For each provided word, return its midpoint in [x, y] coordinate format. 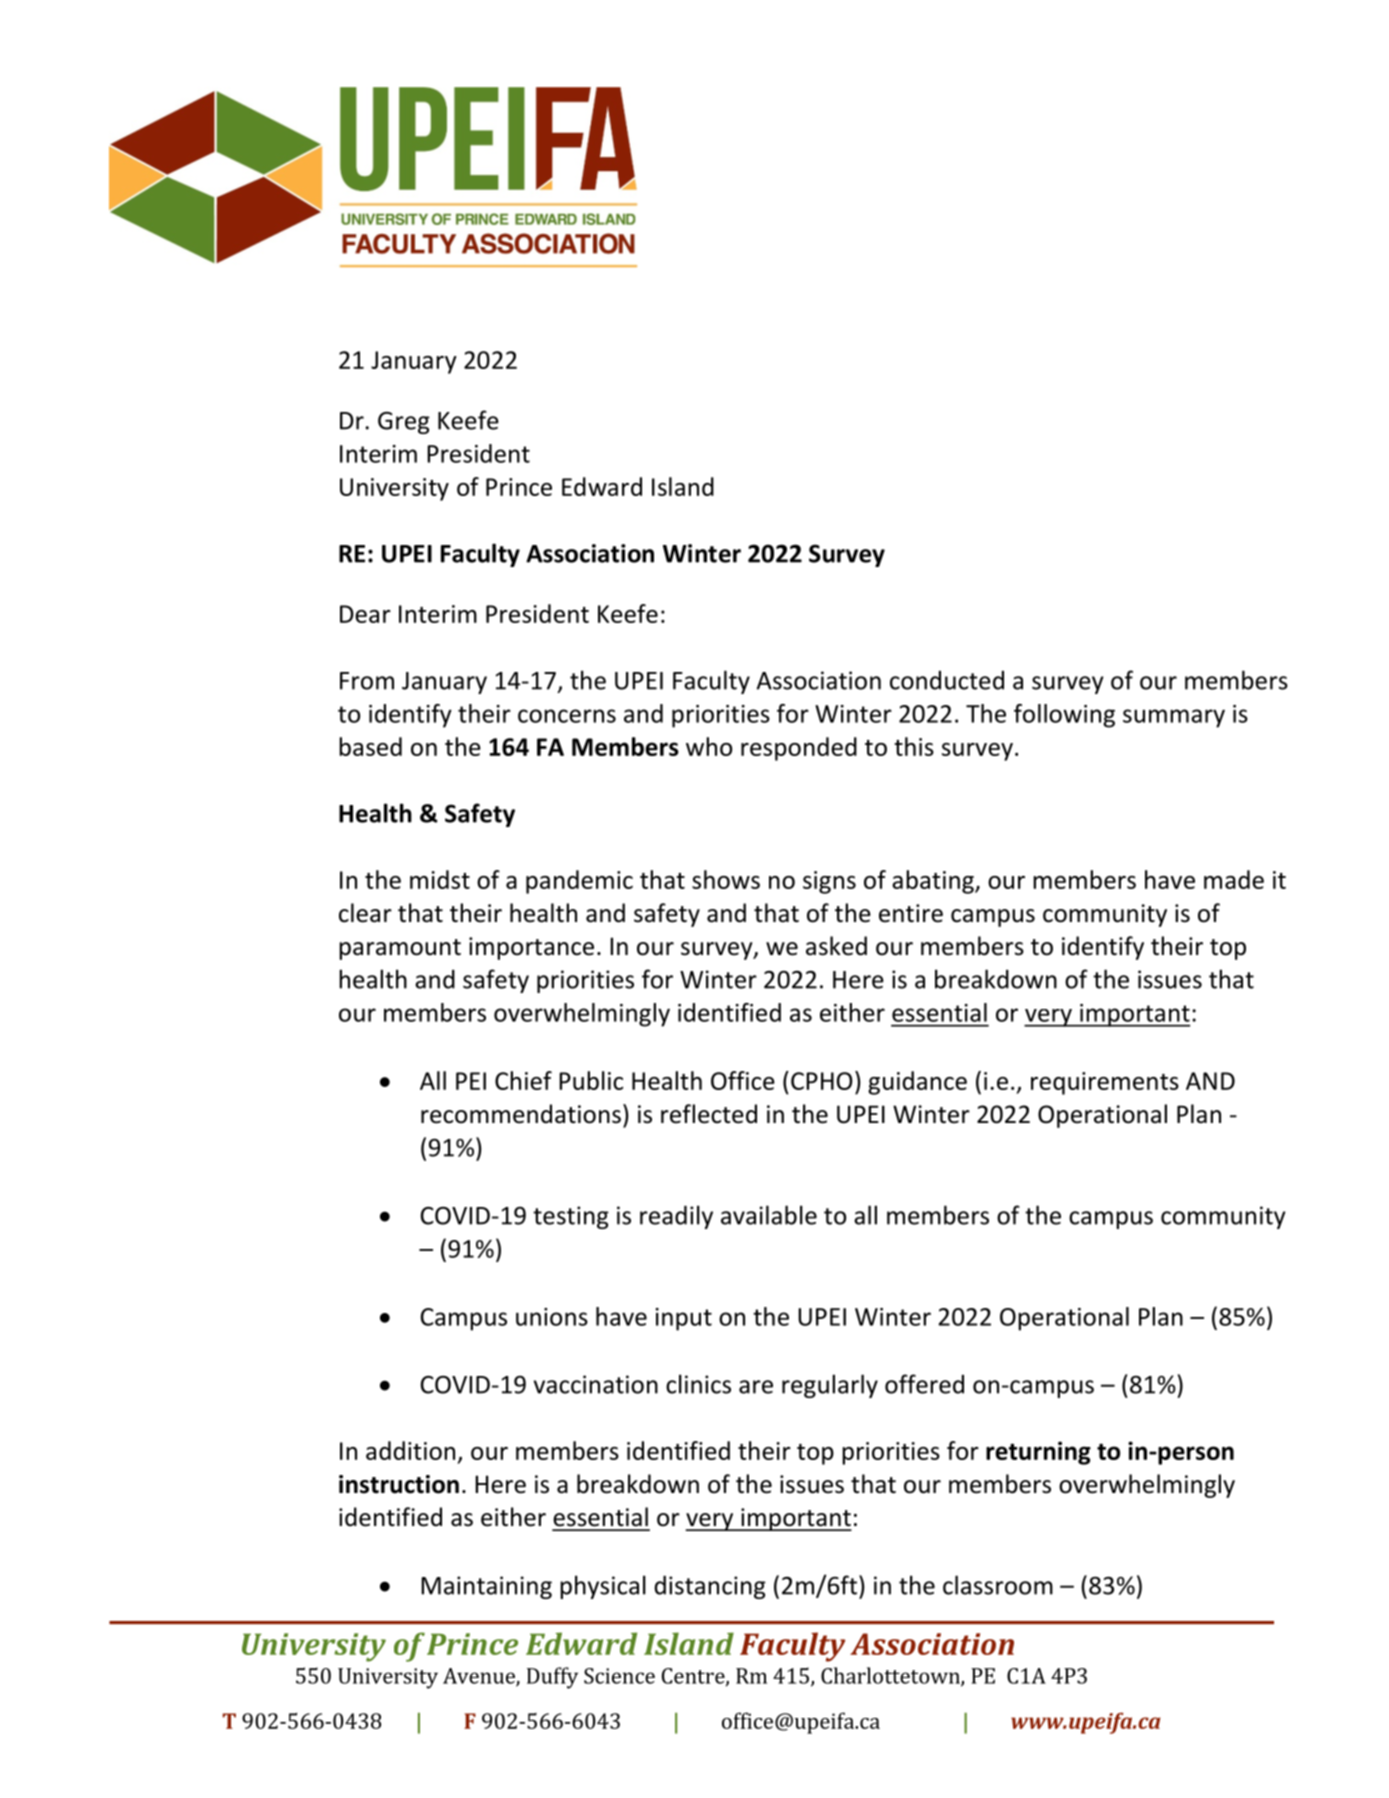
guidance [917, 1083]
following [1064, 716]
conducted [947, 680]
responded [799, 749]
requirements [1105, 1083]
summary [1174, 718]
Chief [523, 1080]
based [370, 746]
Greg [404, 423]
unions [552, 1317]
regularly [830, 1386]
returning [1038, 1453]
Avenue [480, 1677]
